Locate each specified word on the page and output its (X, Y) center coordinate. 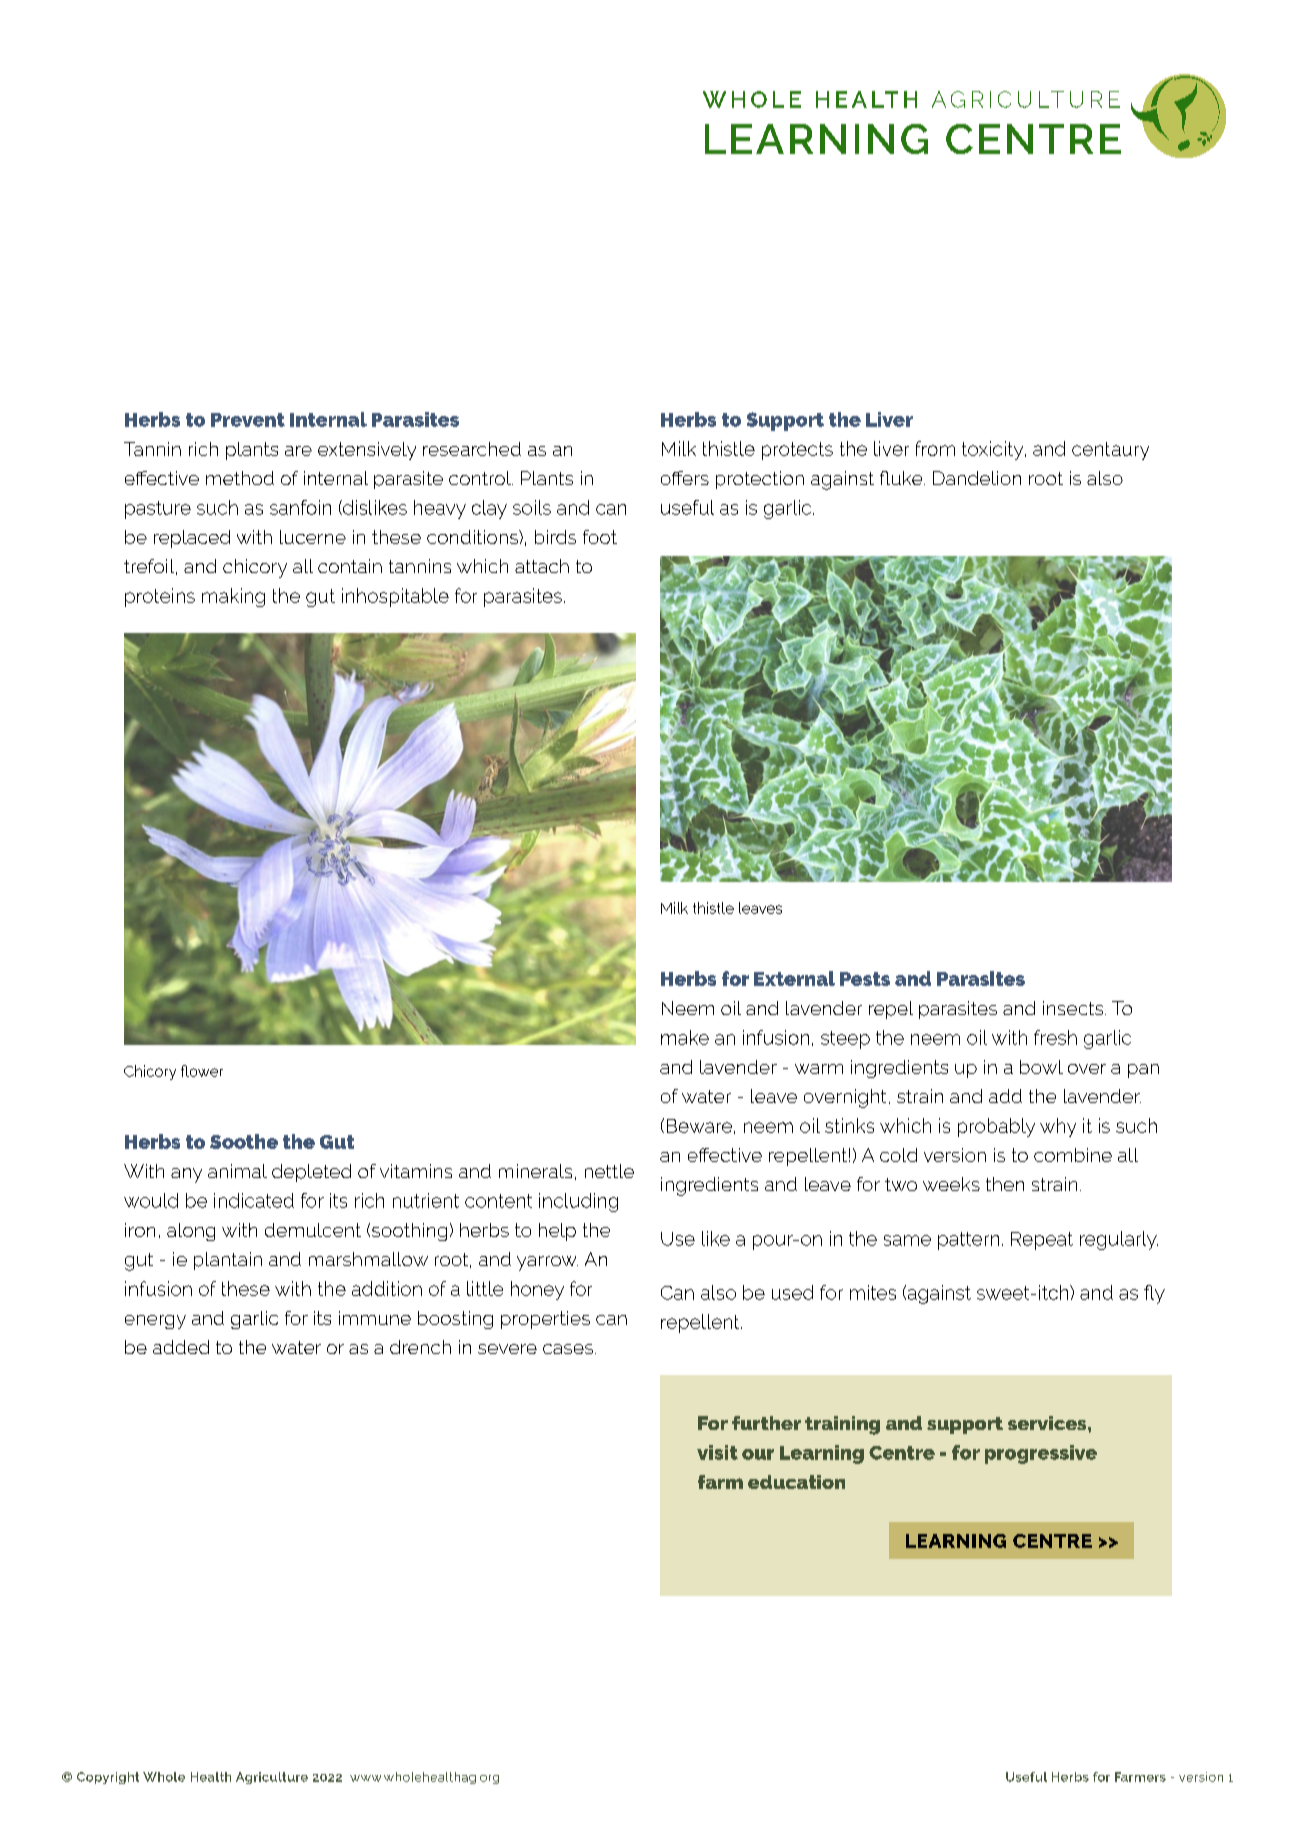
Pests (865, 979)
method (240, 478)
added (181, 1347)
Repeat (1042, 1241)
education (796, 1482)
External (794, 978)
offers (685, 478)
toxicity (994, 450)
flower (202, 1071)
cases (568, 1349)
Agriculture (272, 1778)
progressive (1041, 1454)
